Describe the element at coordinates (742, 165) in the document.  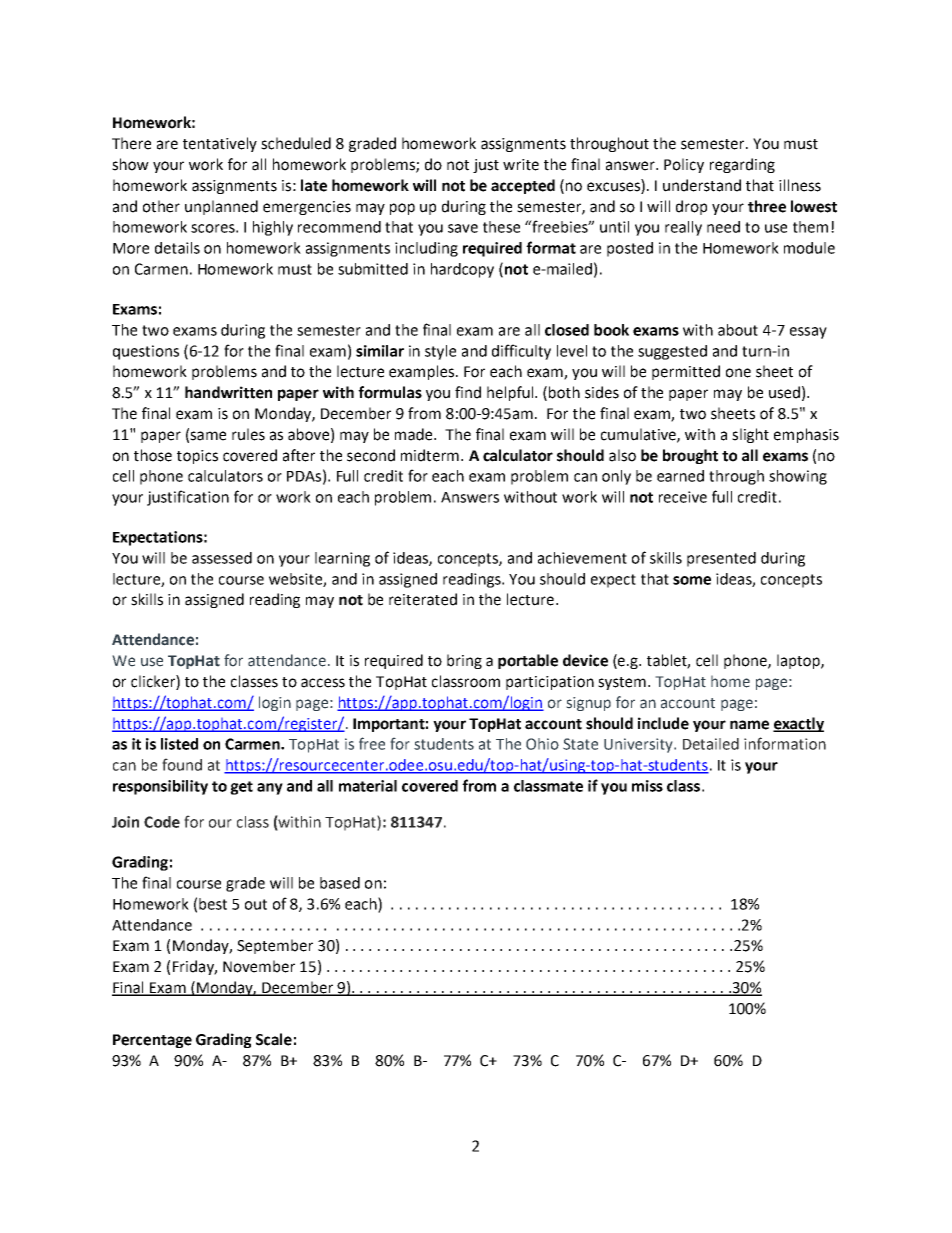
I see `regarding` at that location.
